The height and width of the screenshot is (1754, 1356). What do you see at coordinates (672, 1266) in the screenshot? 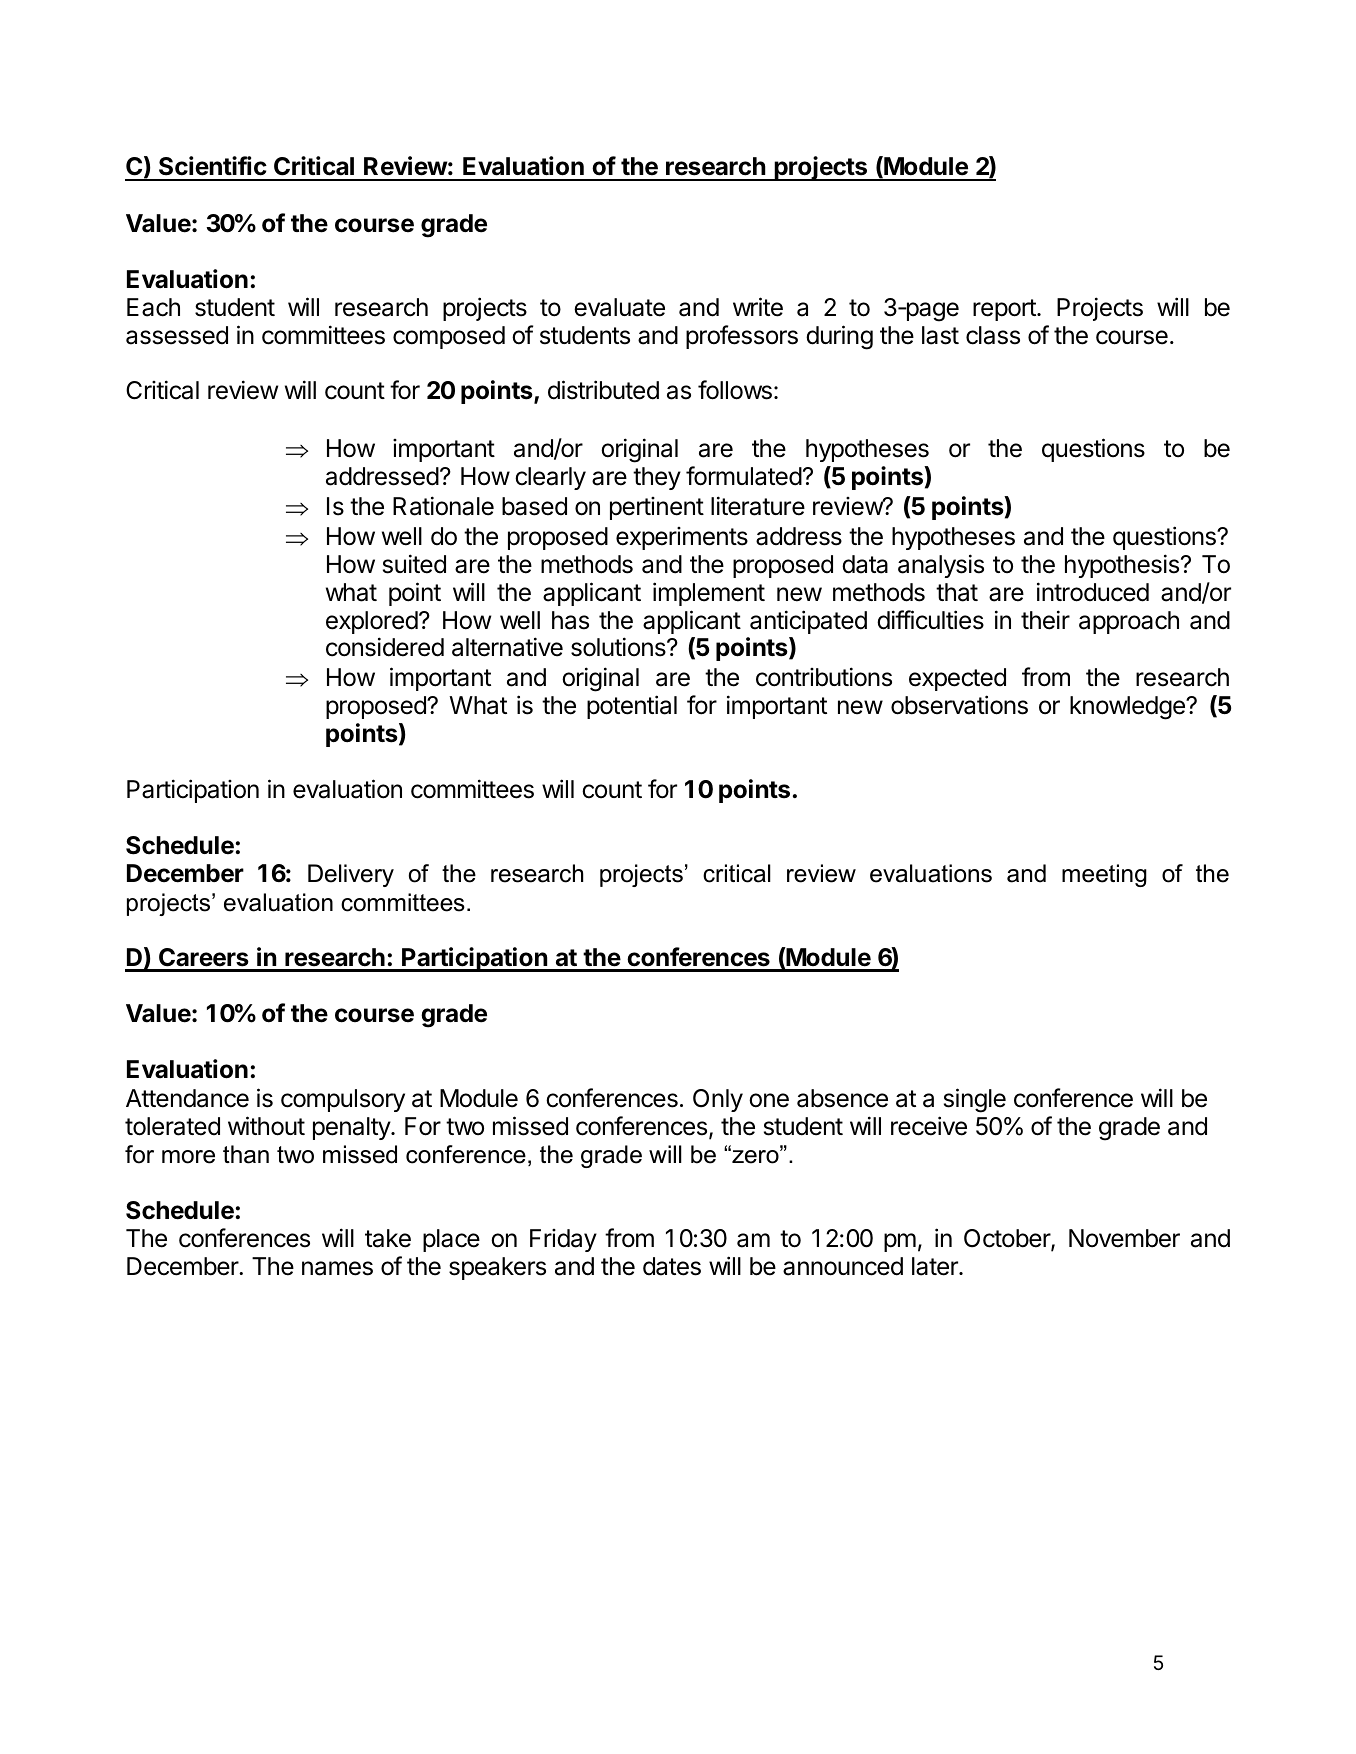
I see `dates` at bounding box center [672, 1266].
